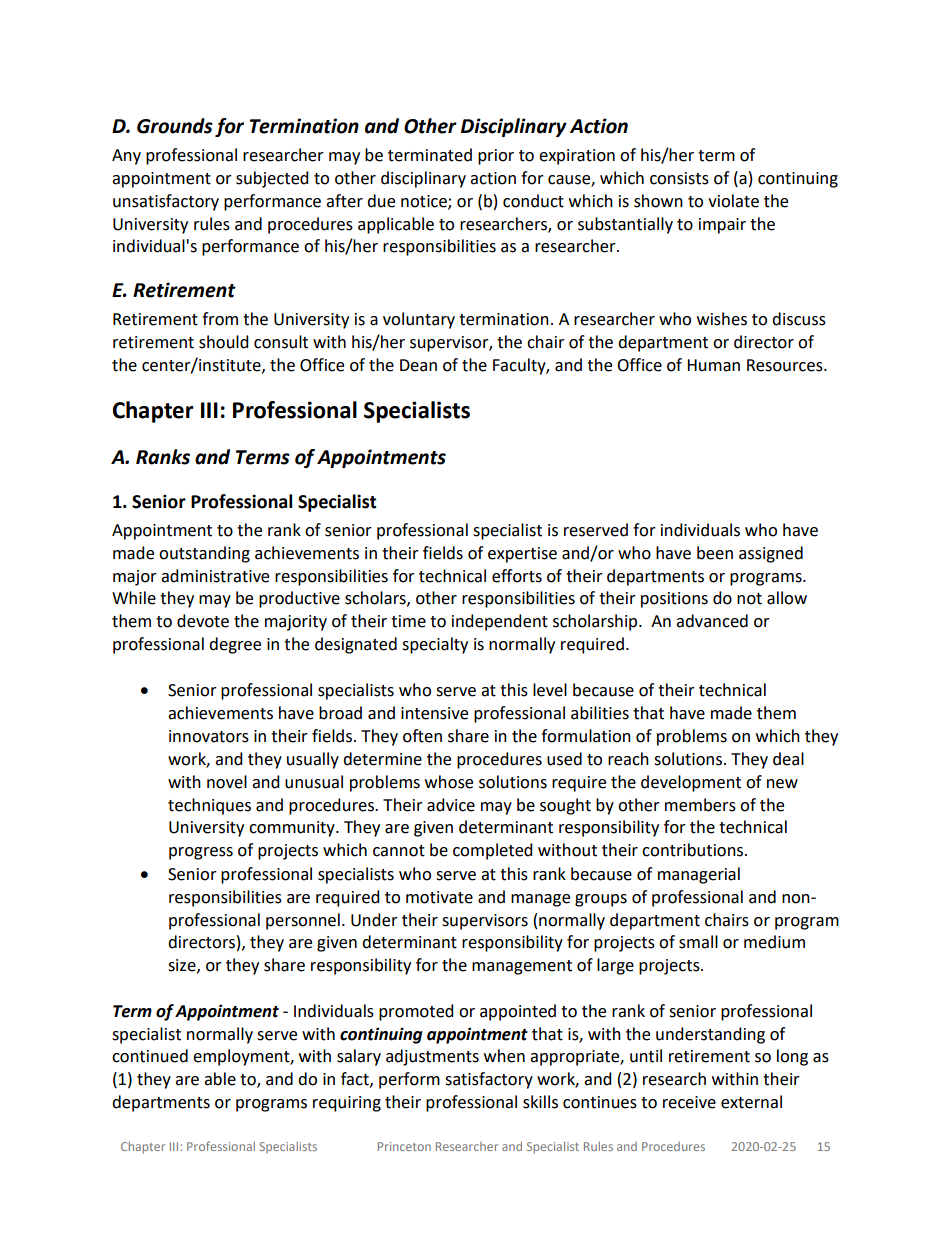 This screenshot has height=1233, width=952. Describe the element at coordinates (203, 621) in the screenshot. I see `devote` at that location.
